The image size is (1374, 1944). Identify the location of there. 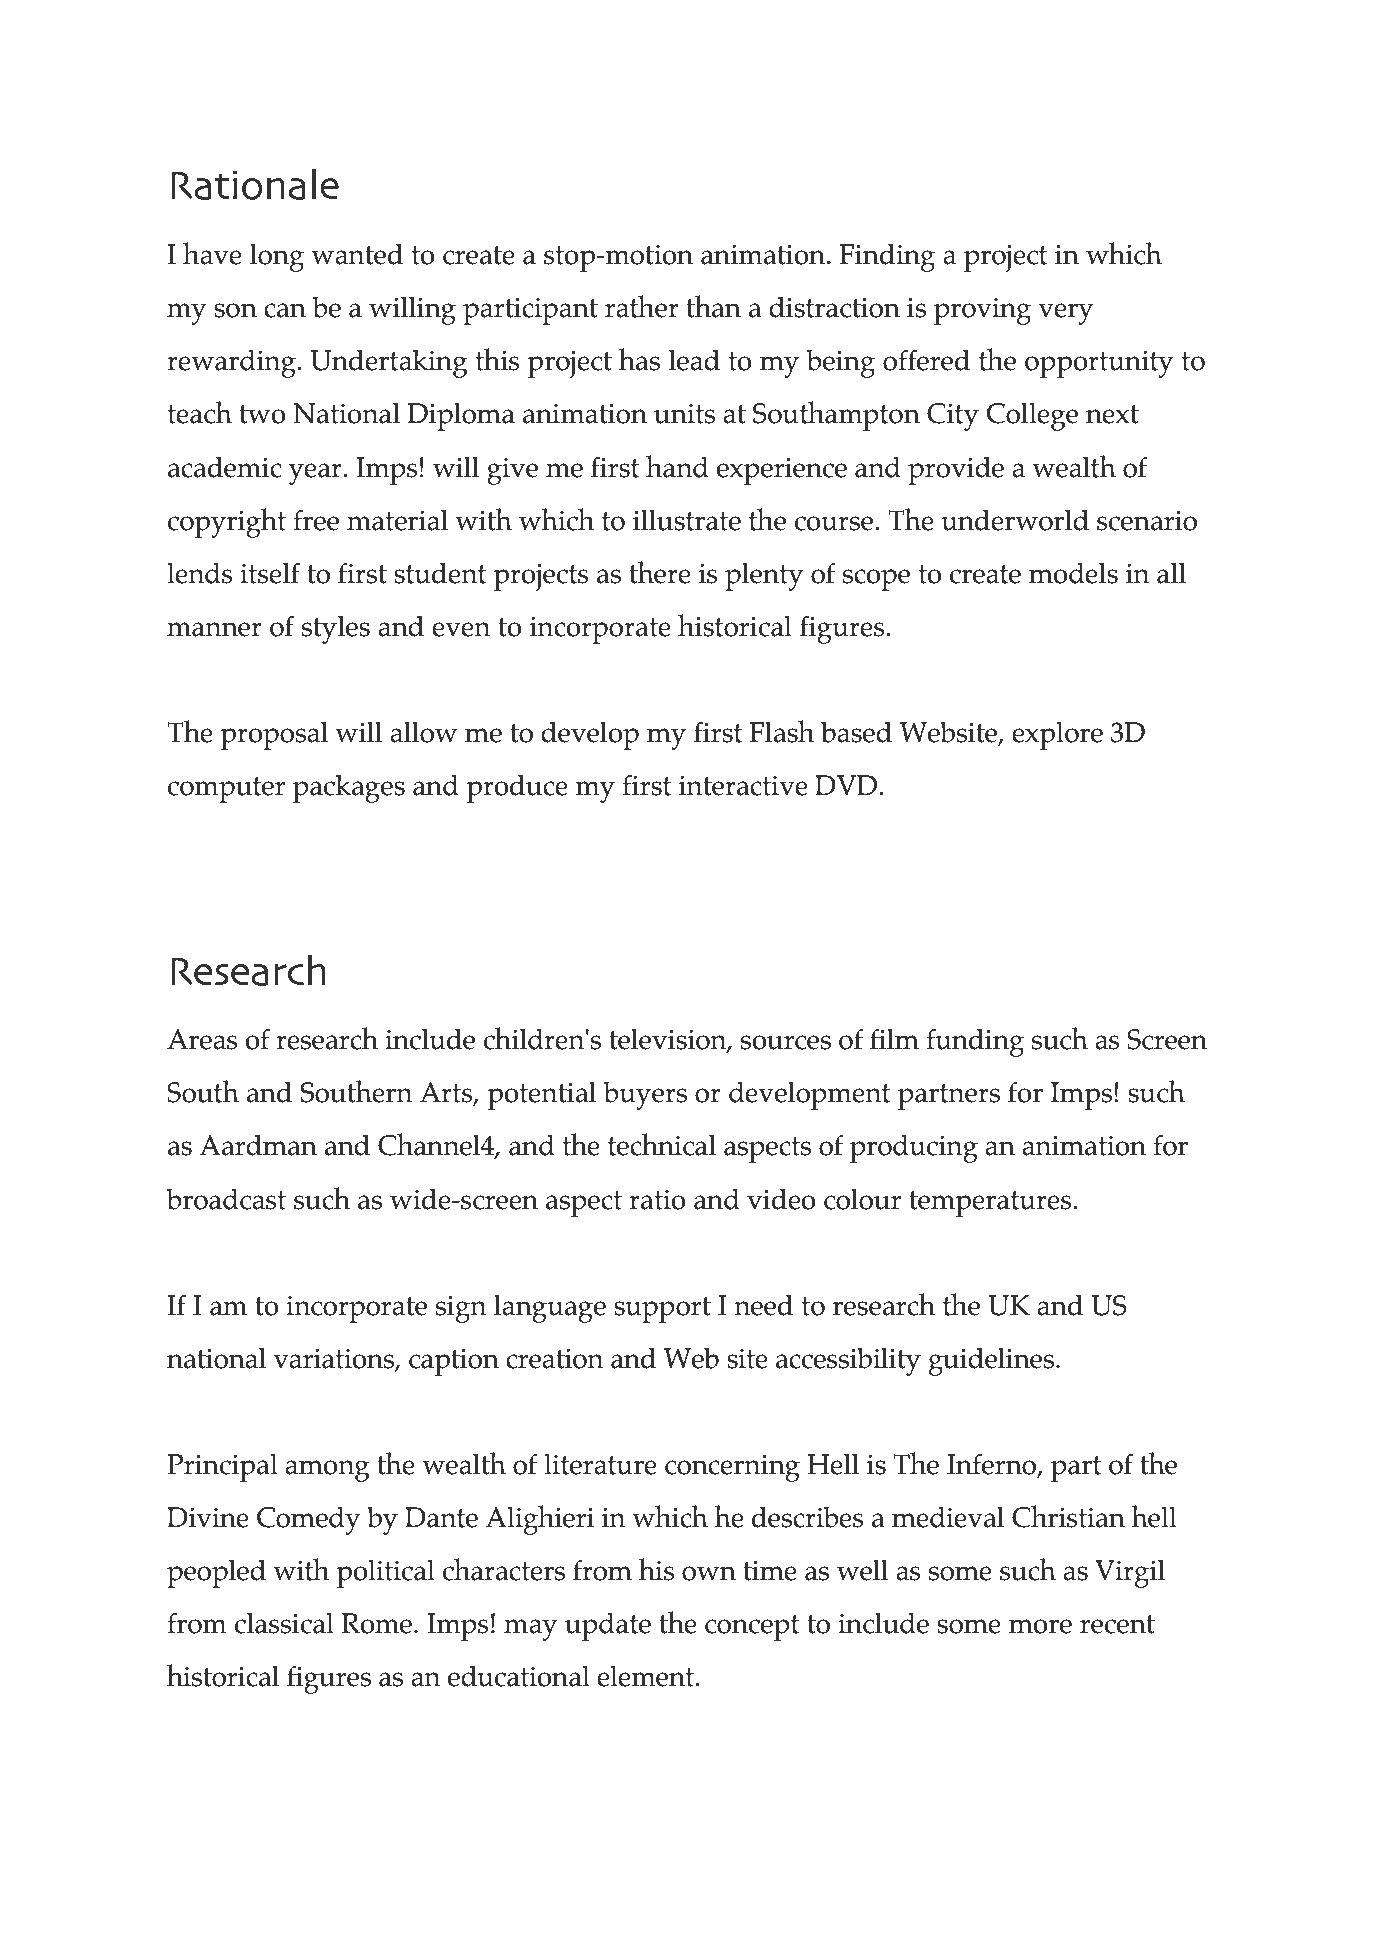
(660, 572).
